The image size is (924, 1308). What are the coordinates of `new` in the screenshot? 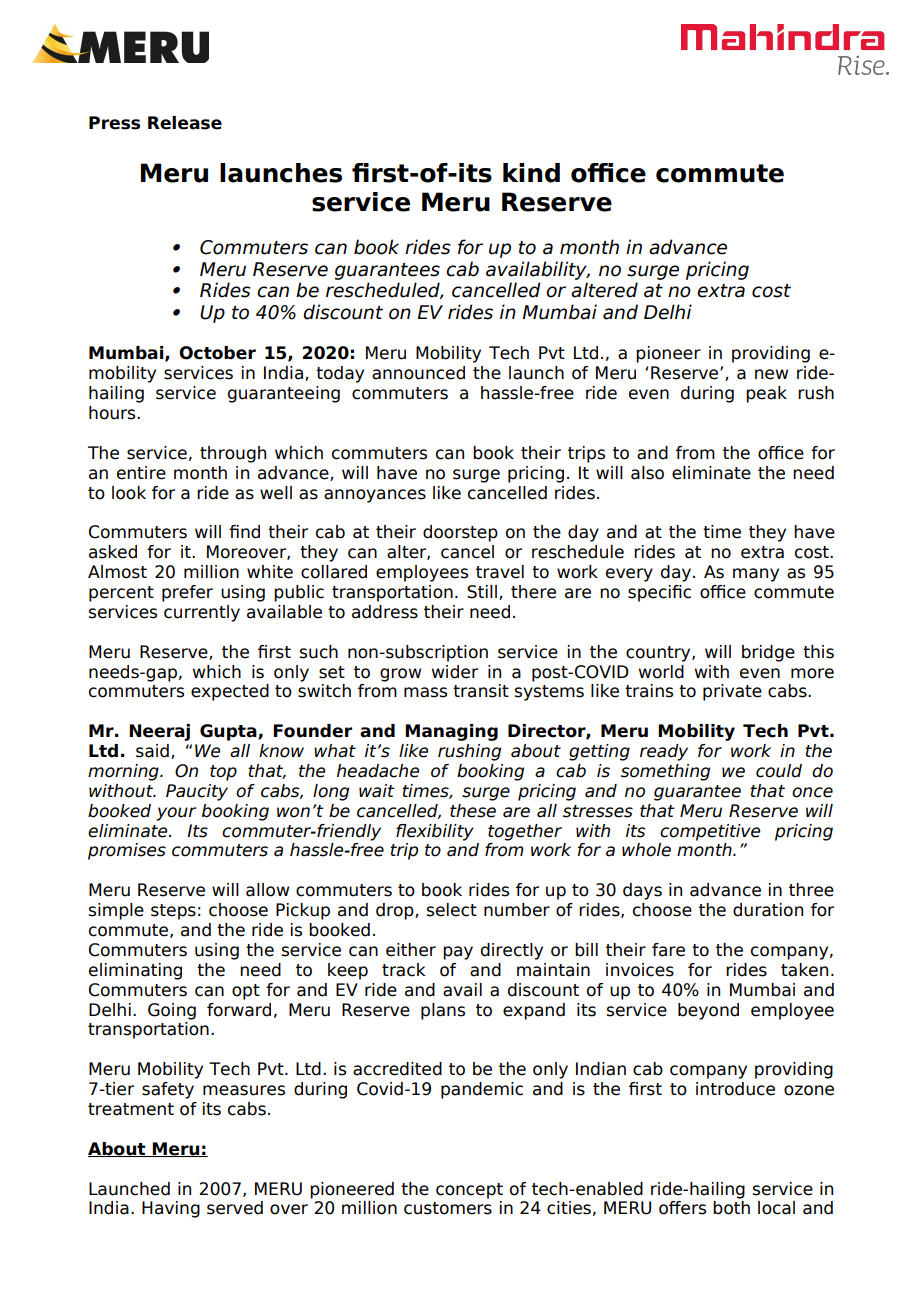 It's located at (771, 374).
